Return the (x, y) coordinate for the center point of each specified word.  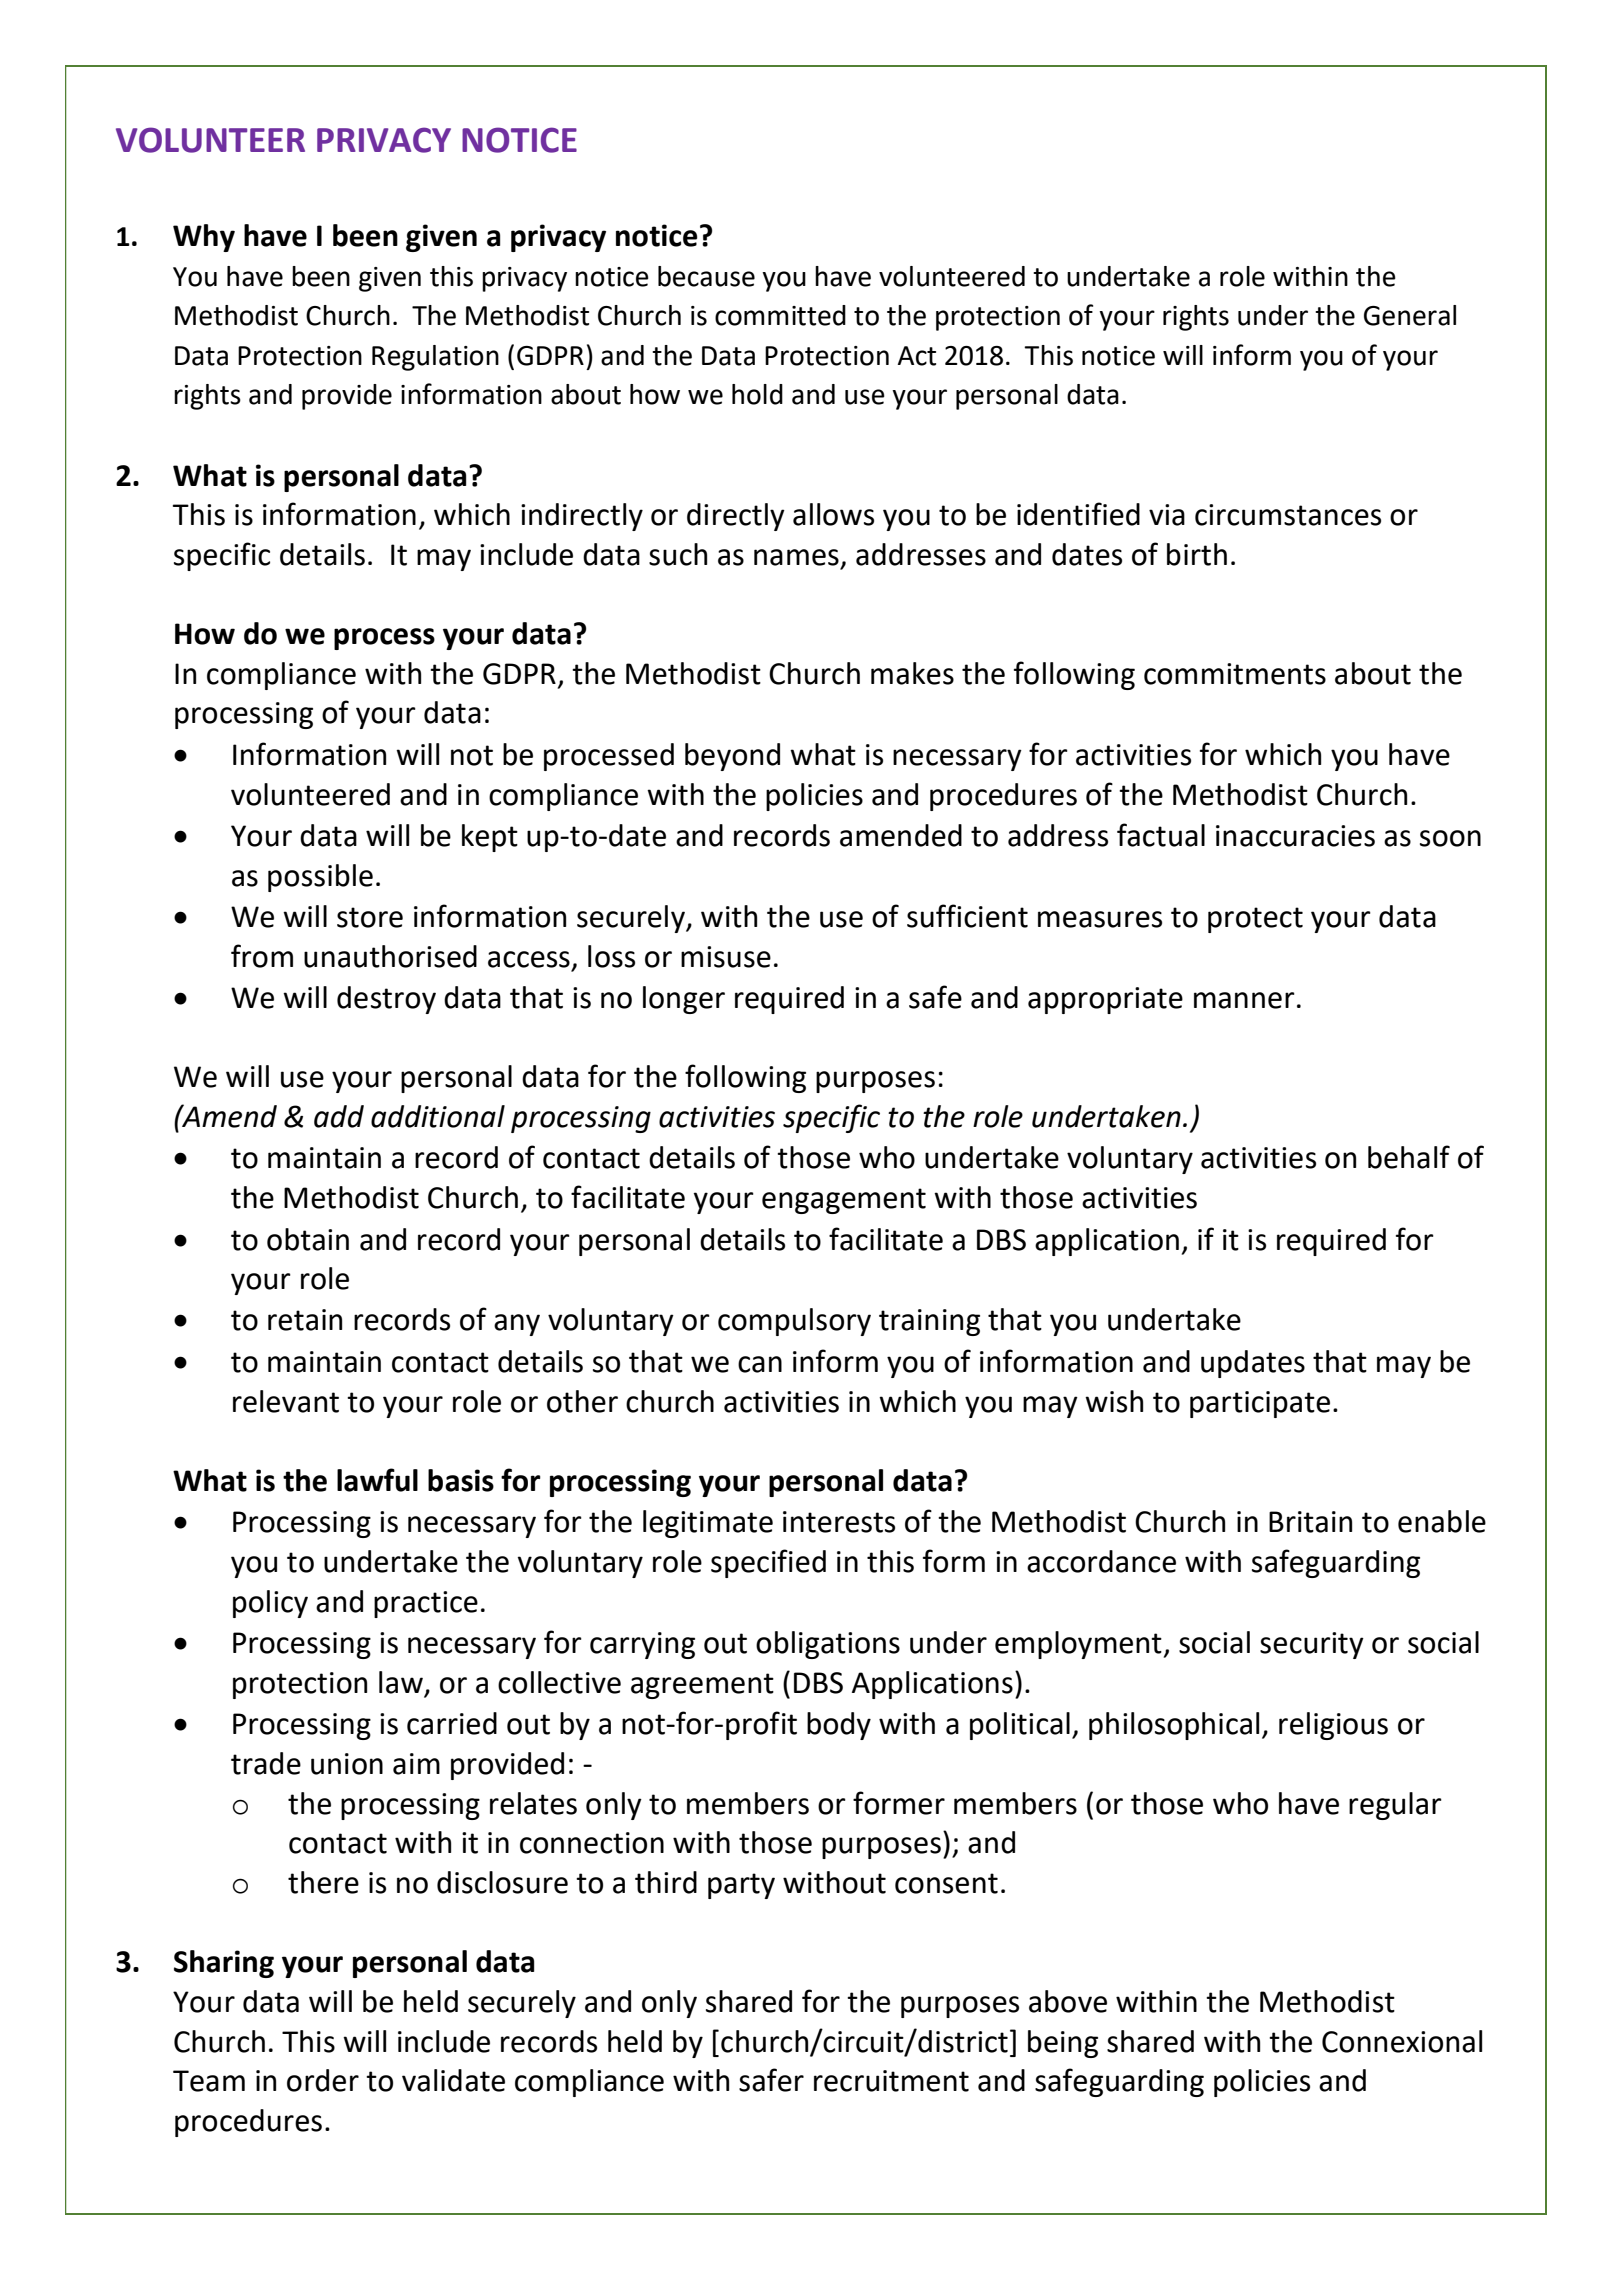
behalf (1409, 1157)
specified (768, 1563)
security (1312, 1645)
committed (780, 315)
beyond (732, 757)
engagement (844, 1201)
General (1410, 315)
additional (438, 1116)
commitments (1235, 674)
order (323, 2080)
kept (490, 838)
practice (426, 1604)
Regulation (435, 358)
